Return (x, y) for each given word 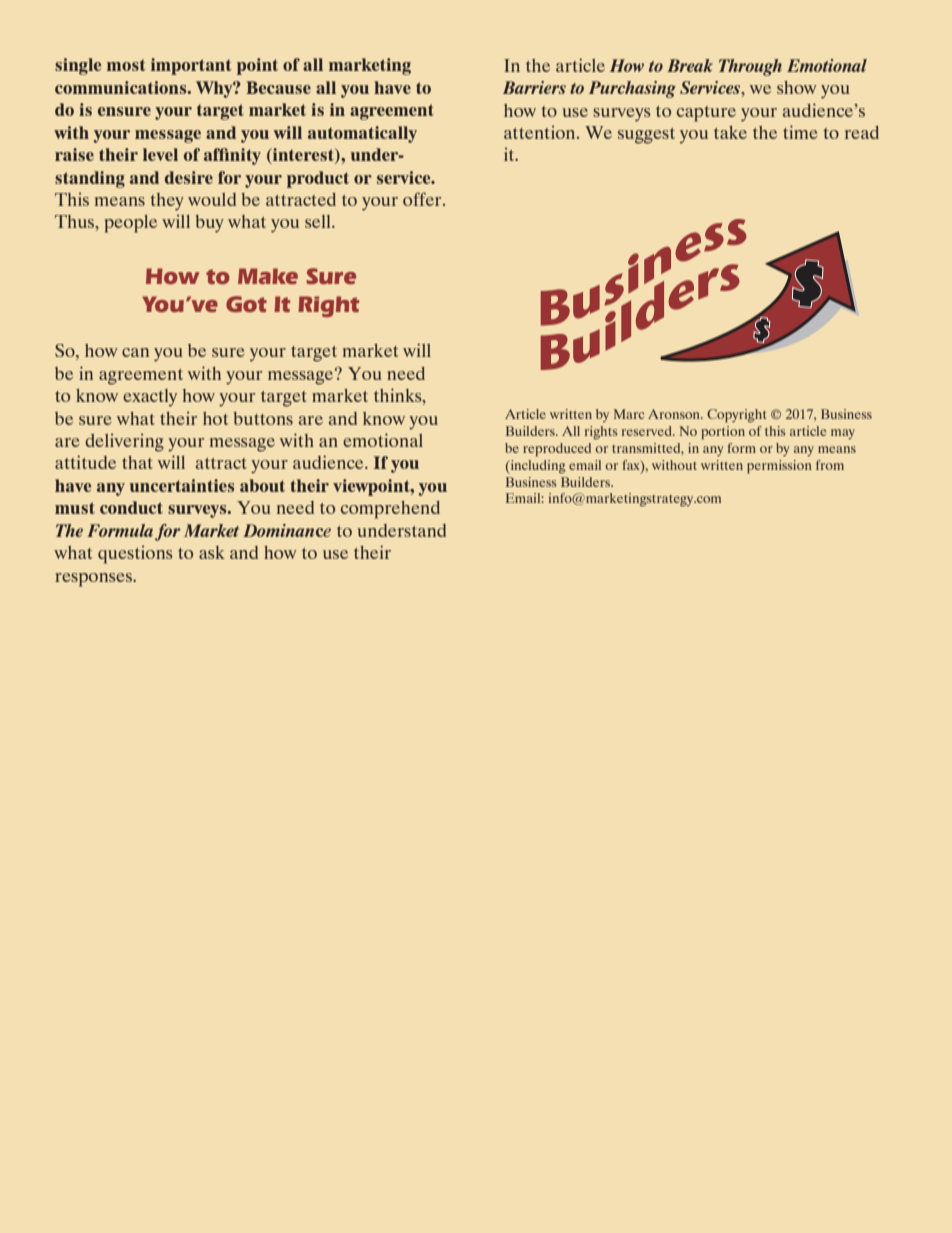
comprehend (390, 510)
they (167, 202)
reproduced (557, 450)
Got (246, 304)
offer (423, 199)
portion (723, 433)
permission (779, 467)
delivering (124, 442)
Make (268, 276)
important (191, 66)
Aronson (675, 414)
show (797, 87)
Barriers (534, 87)
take (730, 132)
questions (135, 554)
